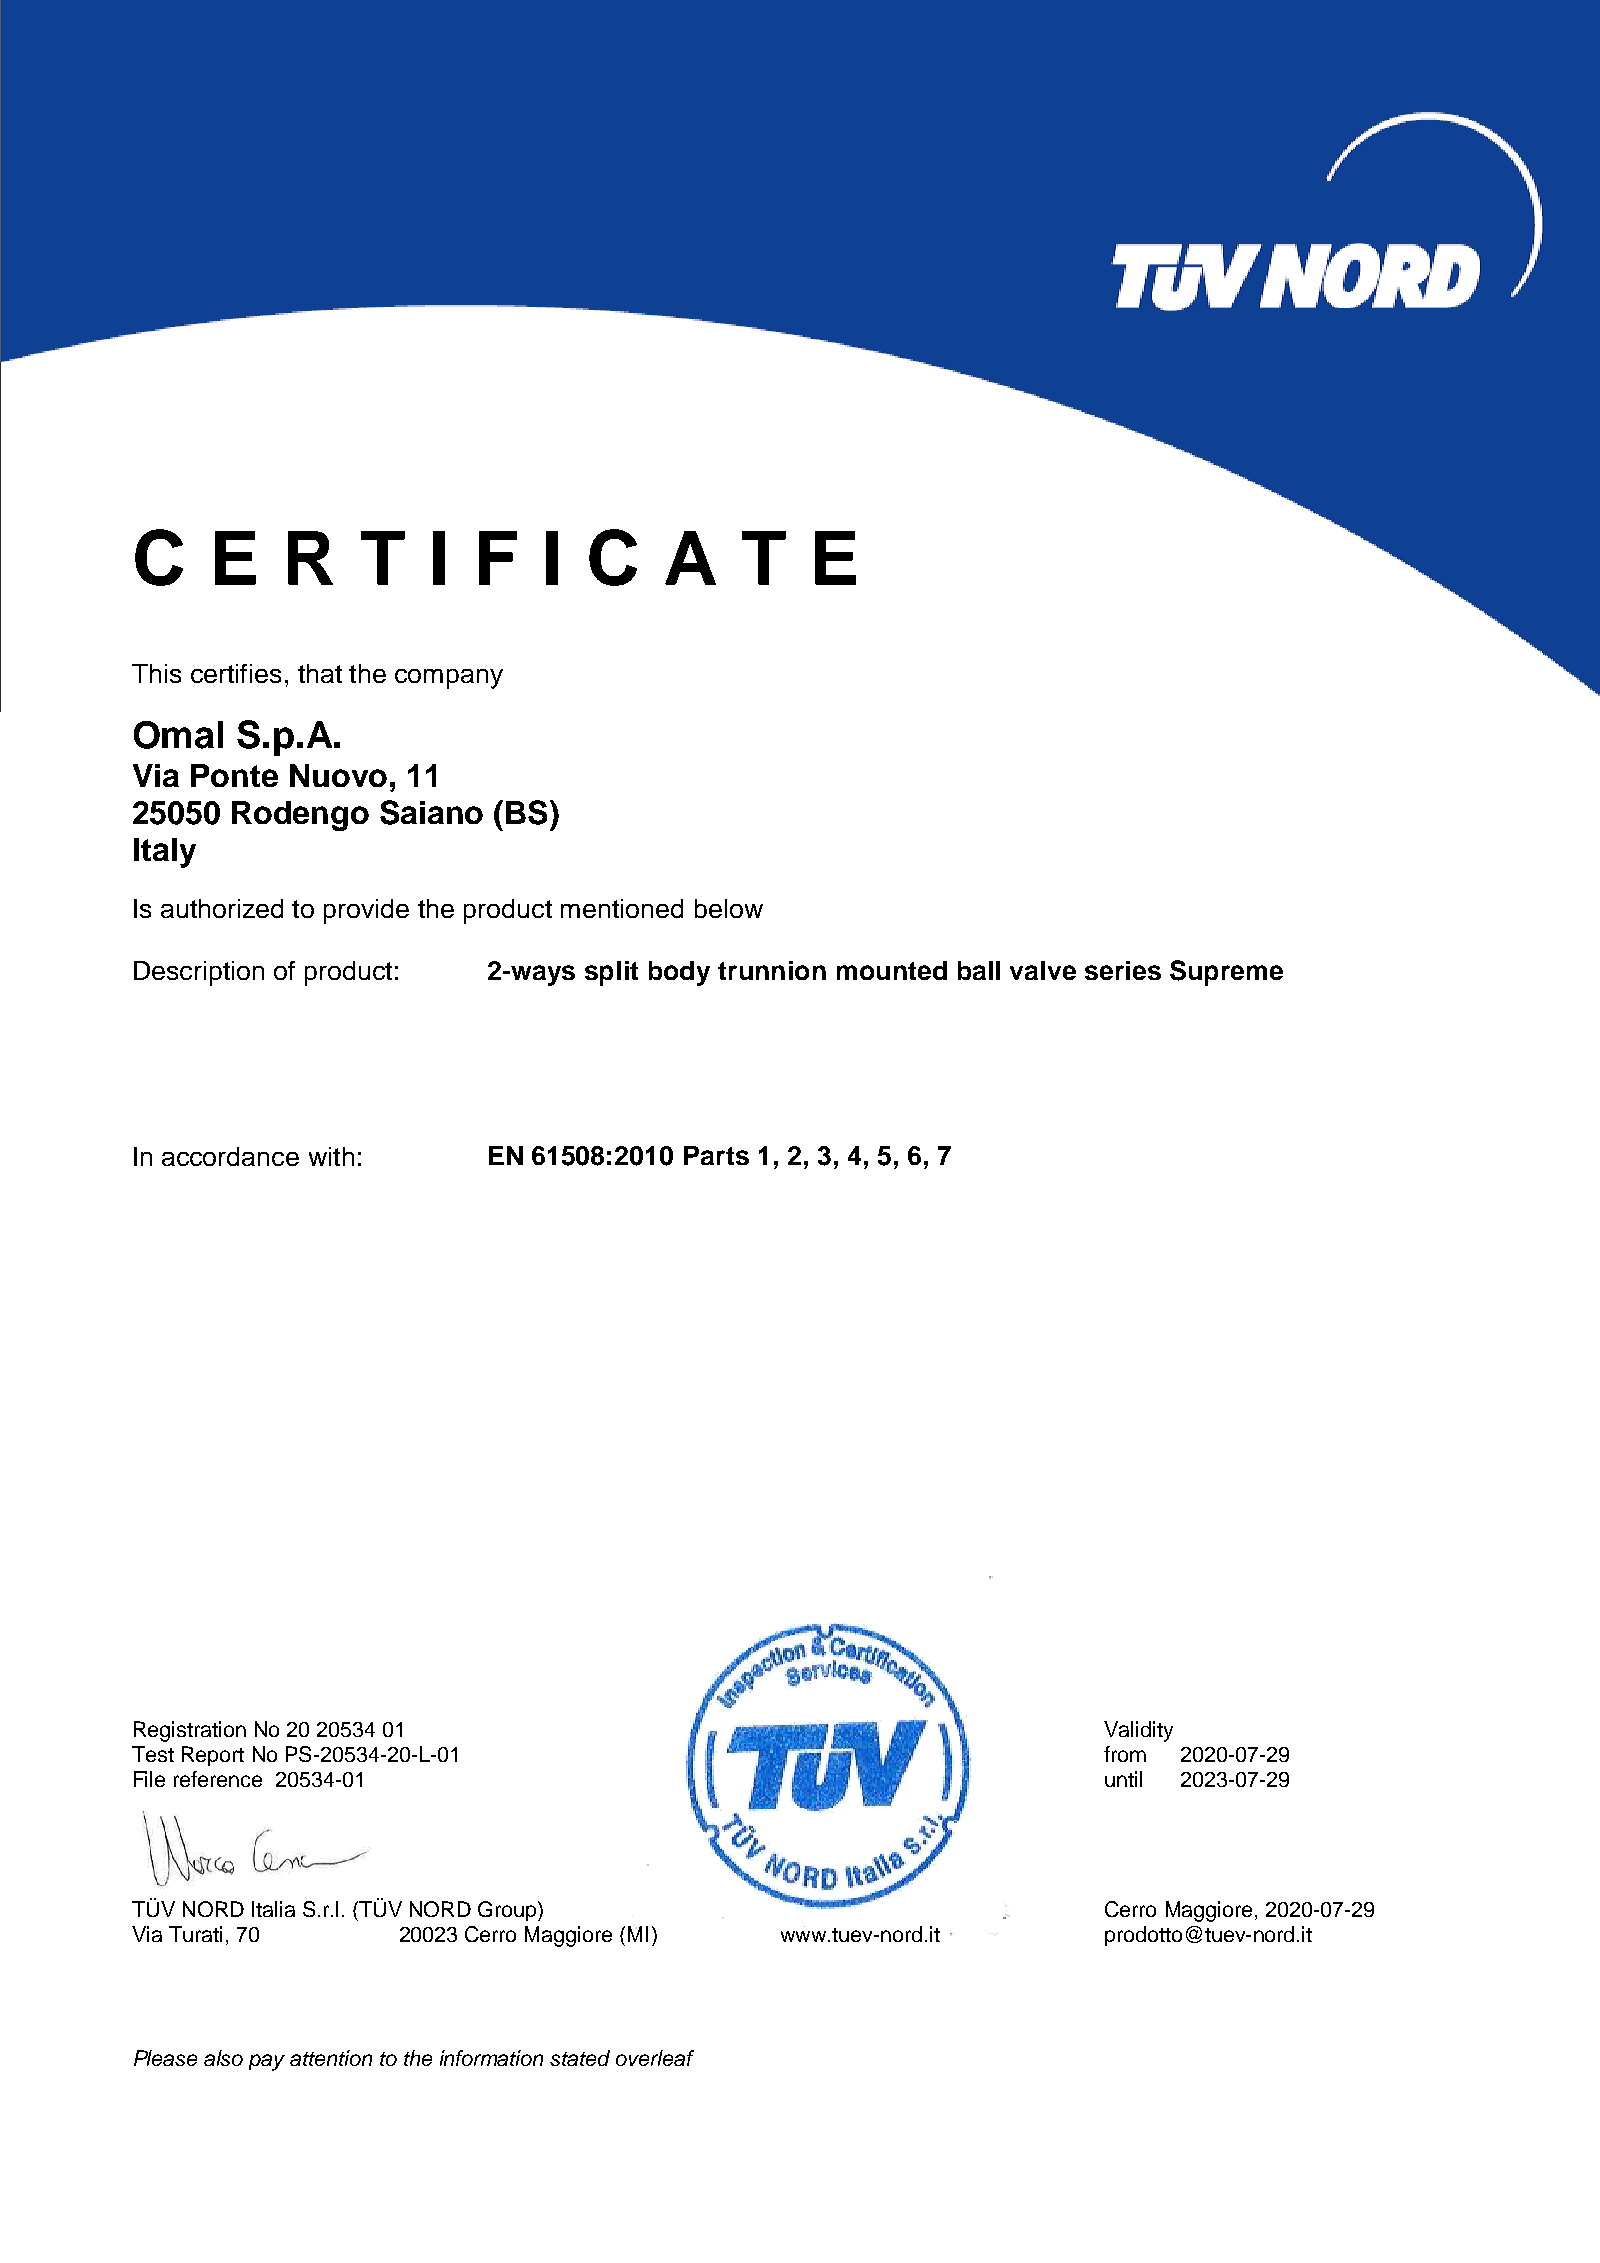 The width and height of the screenshot is (1600, 2263). I want to click on series, so click(1123, 970).
